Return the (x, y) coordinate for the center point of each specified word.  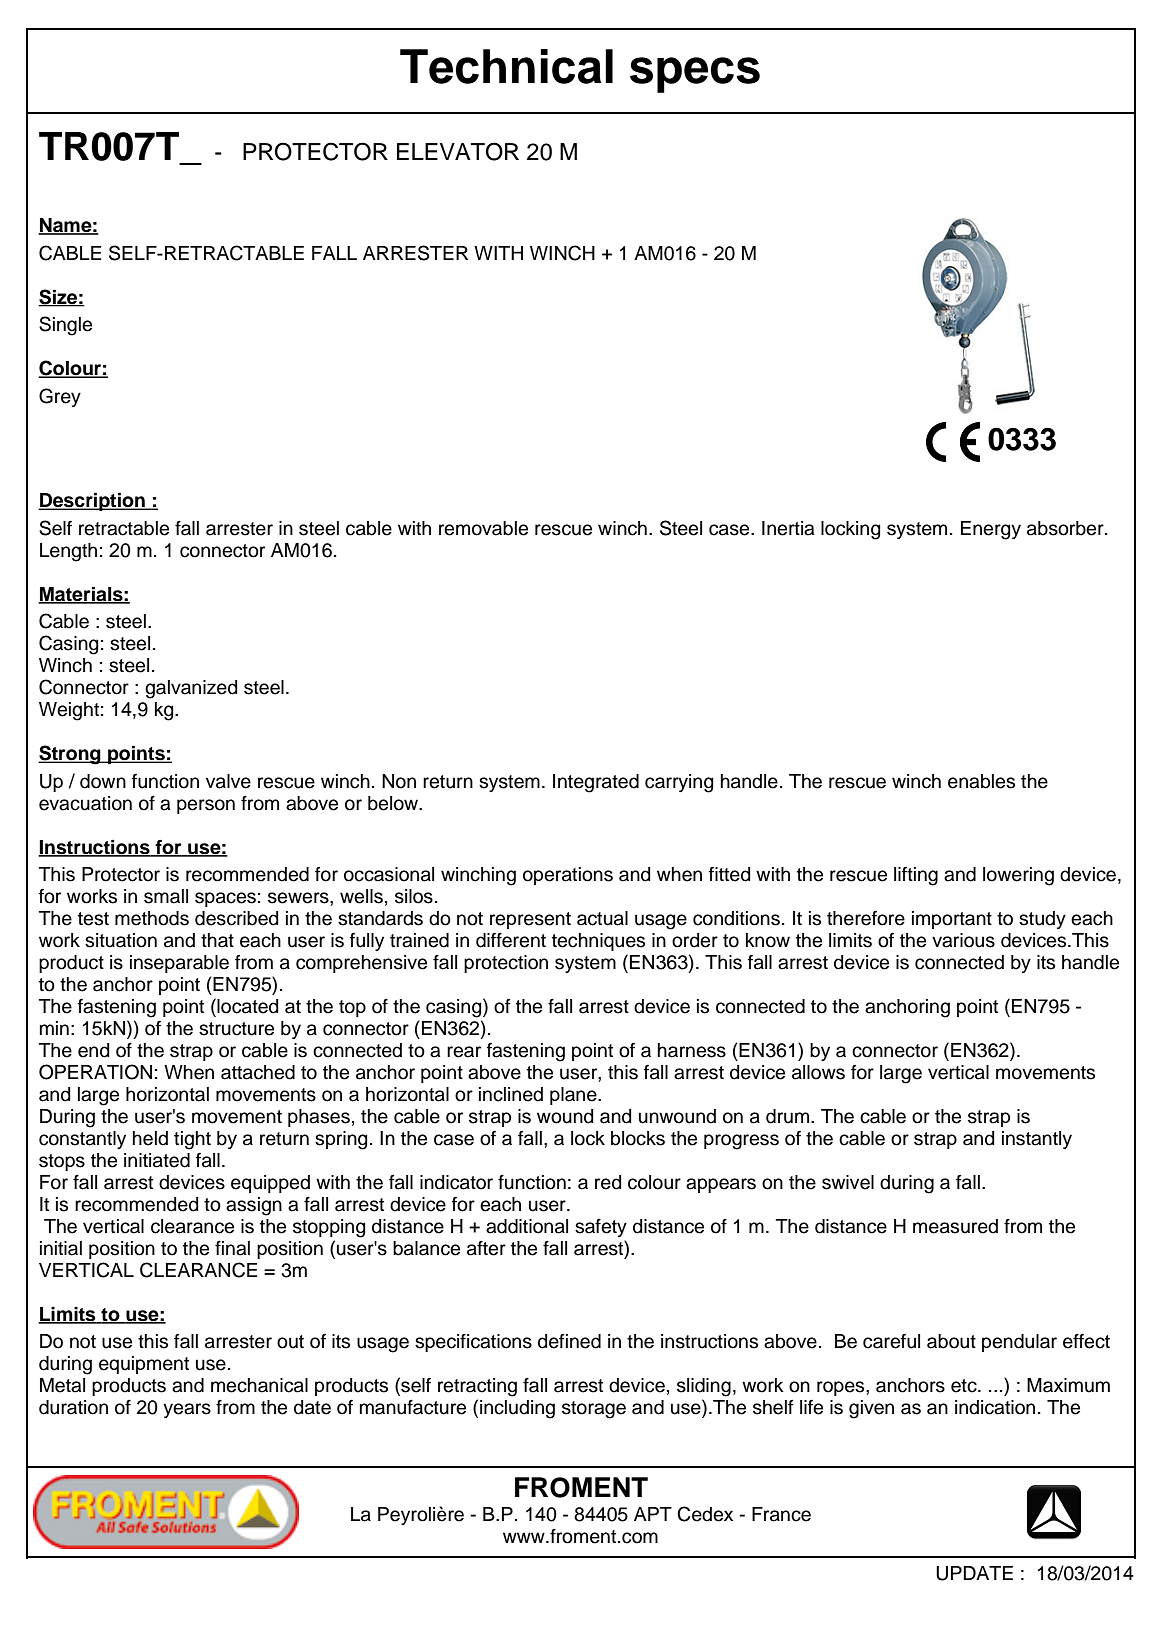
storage (594, 1410)
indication (995, 1407)
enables (981, 781)
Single (65, 326)
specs (695, 75)
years (187, 1410)
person (206, 806)
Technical (506, 66)
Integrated (596, 783)
